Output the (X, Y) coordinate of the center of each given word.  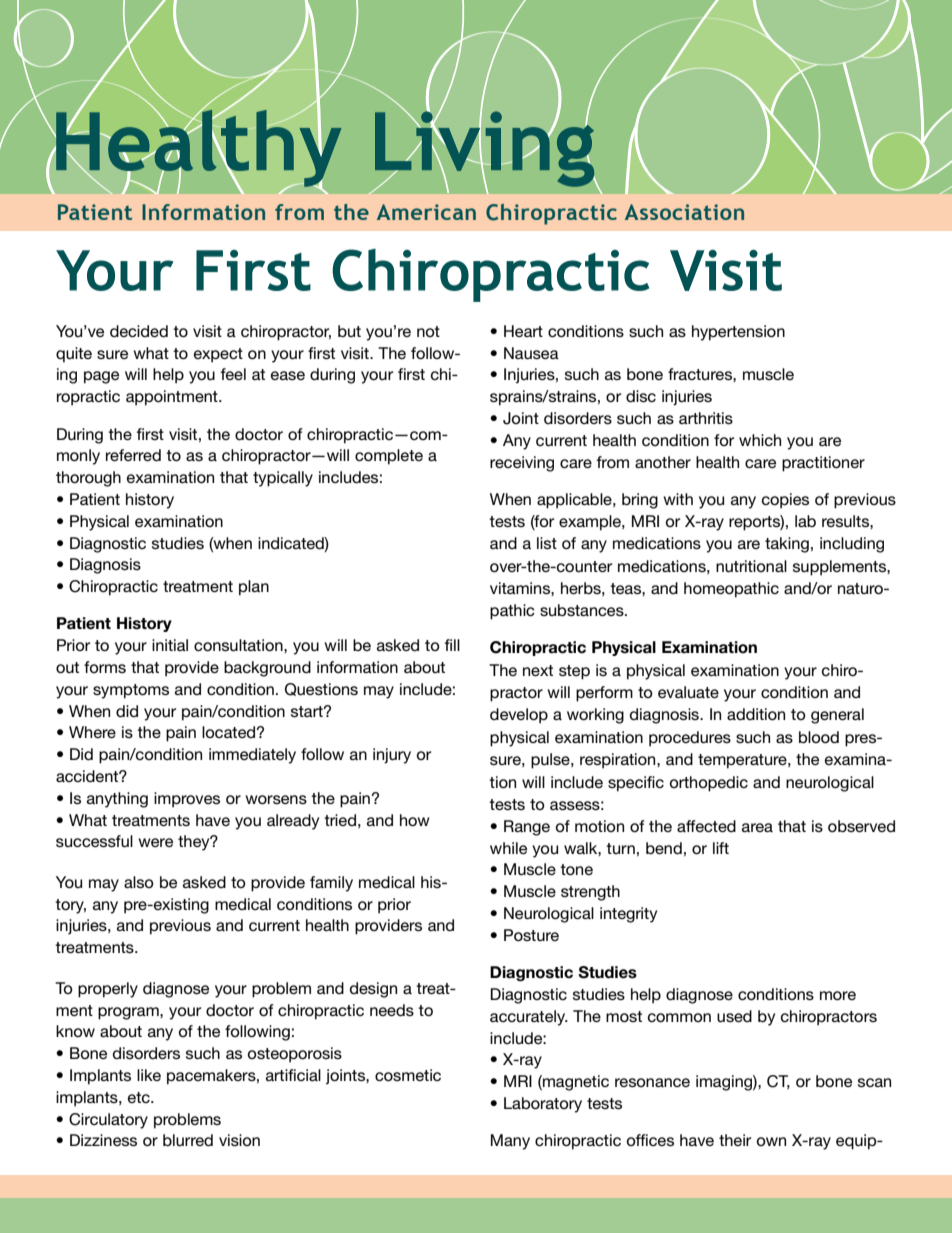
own (771, 1141)
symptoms (131, 691)
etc (140, 1097)
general (837, 716)
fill (452, 645)
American (426, 212)
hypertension (738, 333)
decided (139, 331)
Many (510, 1142)
